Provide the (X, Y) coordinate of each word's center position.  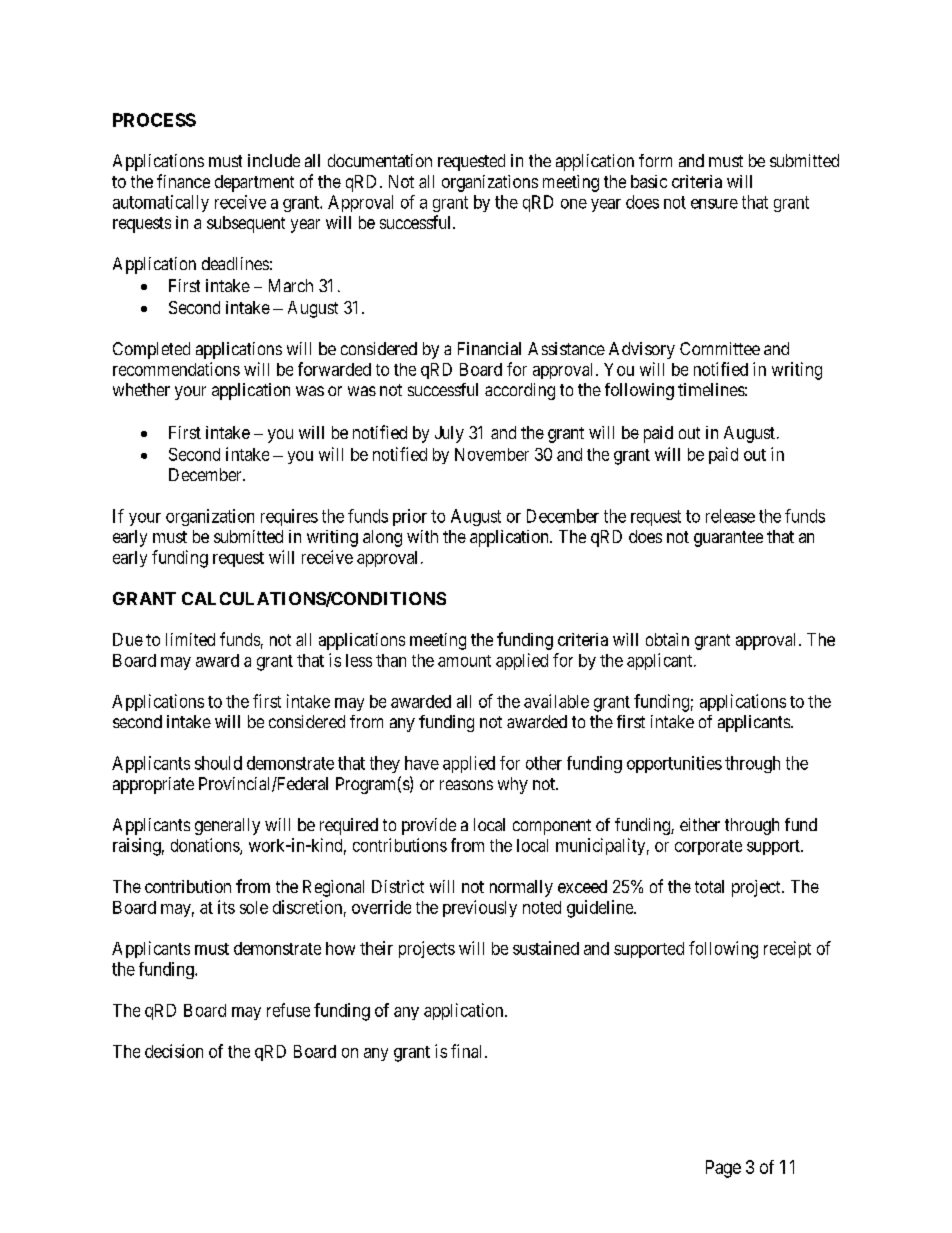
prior (410, 517)
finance (183, 181)
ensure (714, 204)
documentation (380, 160)
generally (227, 826)
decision (174, 1051)
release (730, 516)
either (700, 824)
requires (289, 517)
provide (429, 826)
